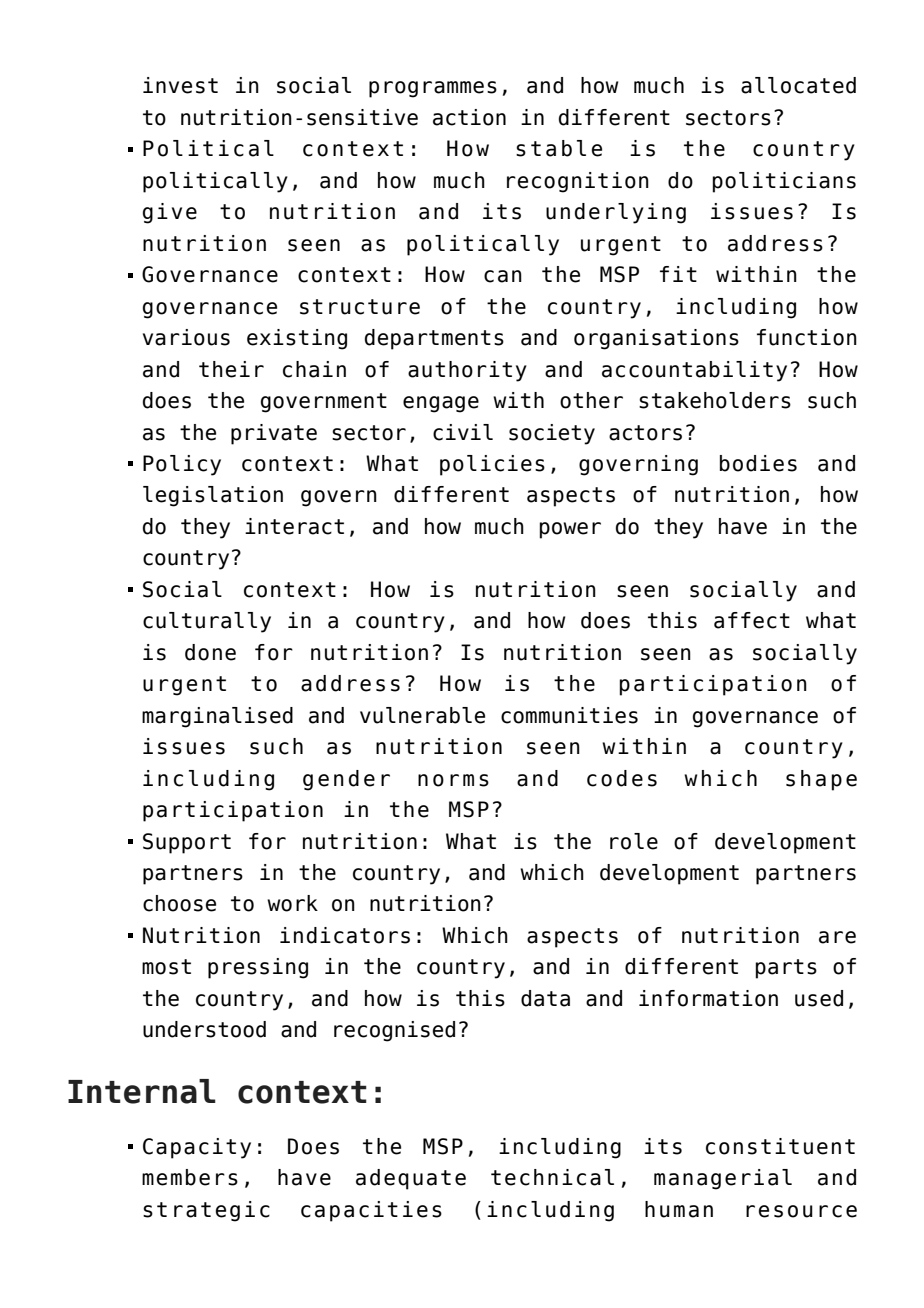 The image size is (924, 1308). What do you see at coordinates (752, 620) in the screenshot?
I see `affect` at bounding box center [752, 620].
